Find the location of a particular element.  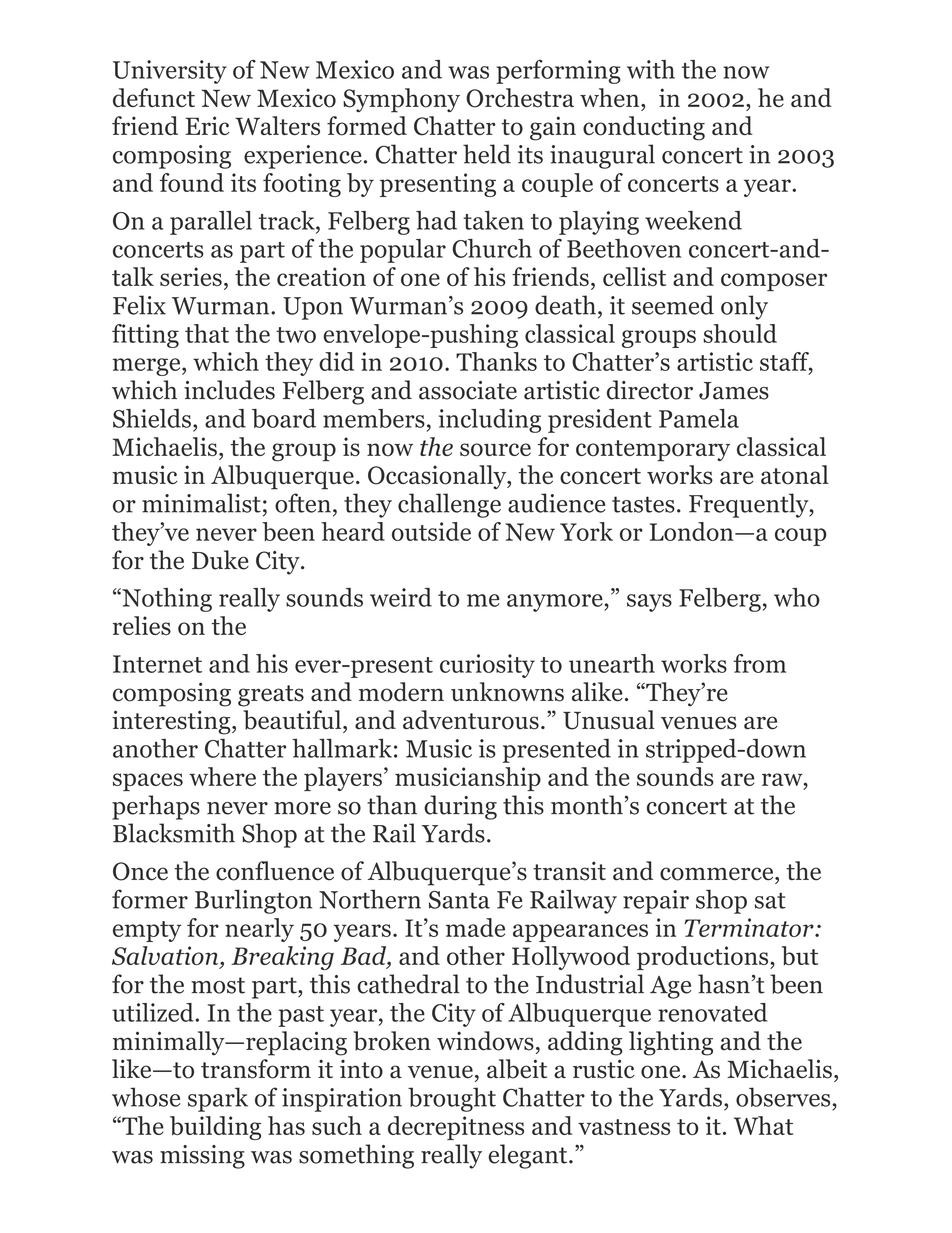

with is located at coordinates (651, 69).
